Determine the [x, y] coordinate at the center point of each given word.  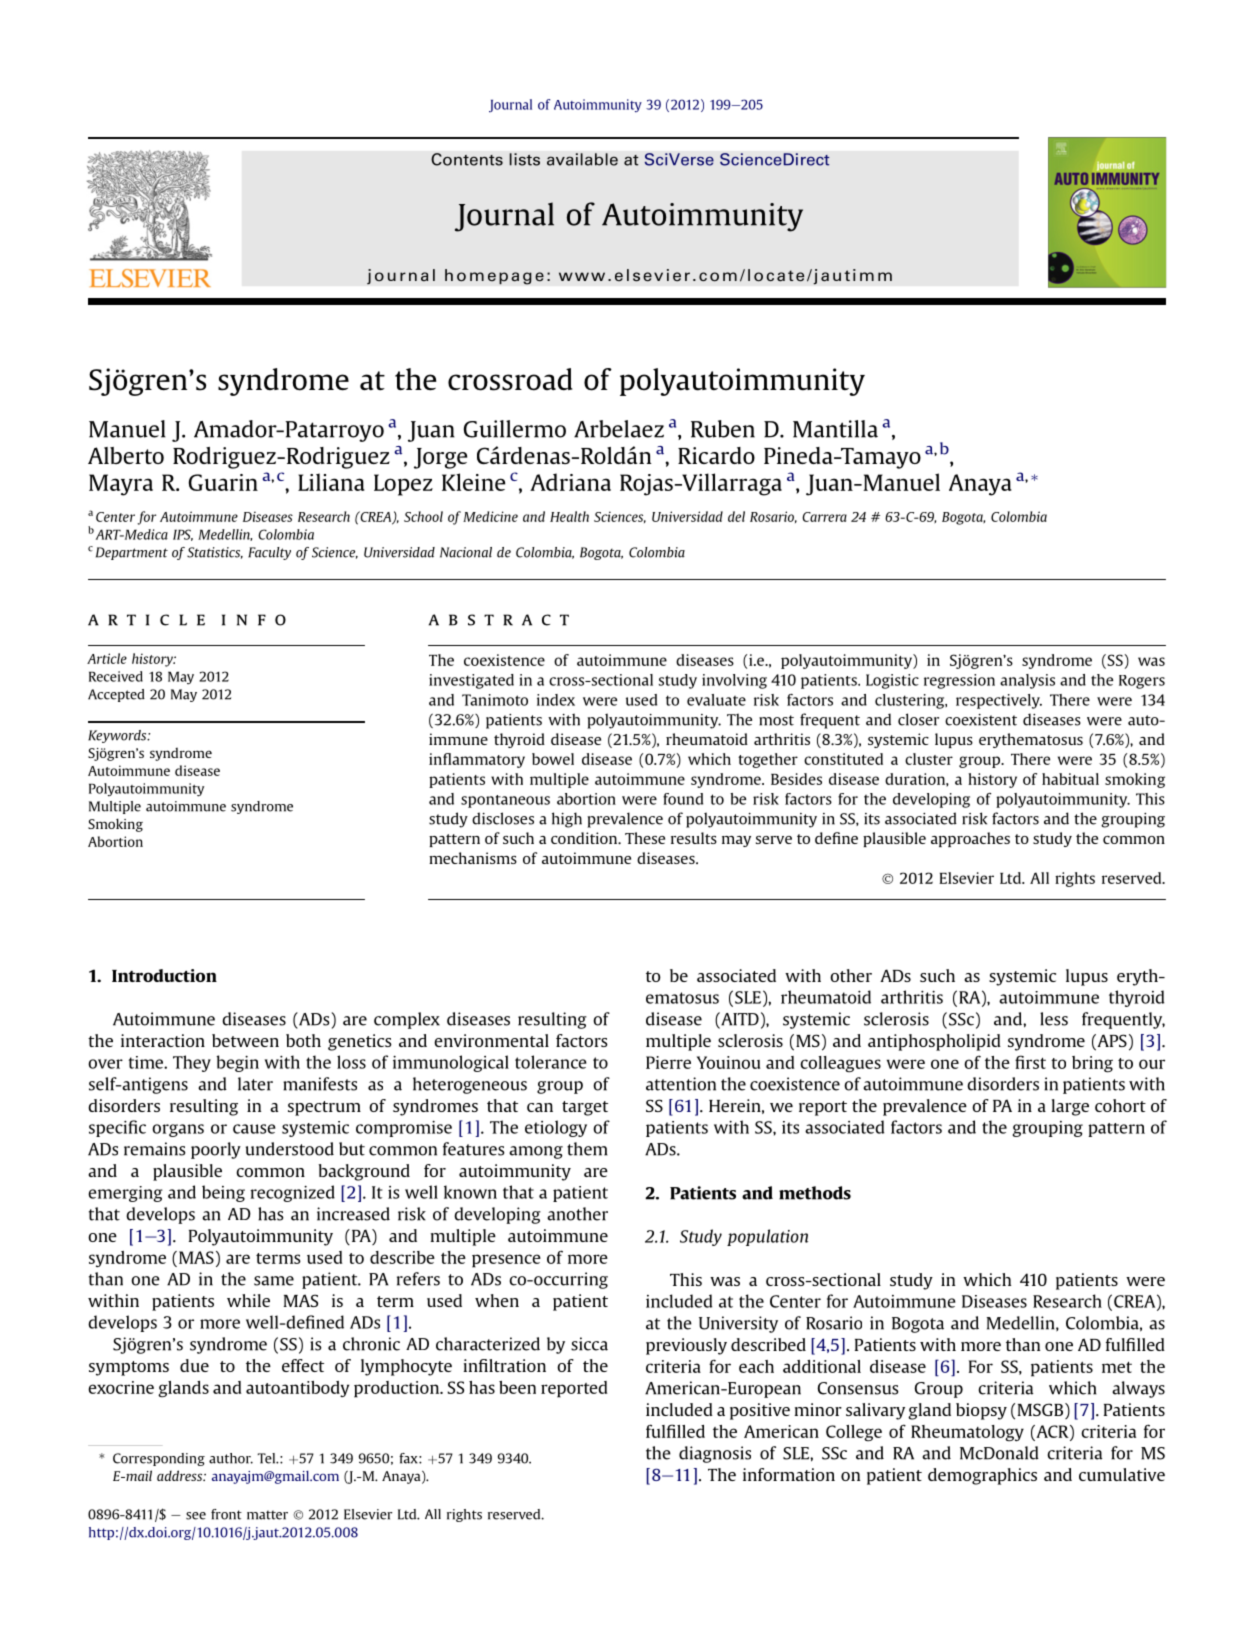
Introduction [164, 975]
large [1070, 1107]
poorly [216, 1150]
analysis [1027, 681]
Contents [467, 159]
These [645, 838]
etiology [556, 1128]
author [231, 1458]
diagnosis [715, 1454]
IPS [183, 535]
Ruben [723, 429]
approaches [970, 839]
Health [569, 516]
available [582, 159]
